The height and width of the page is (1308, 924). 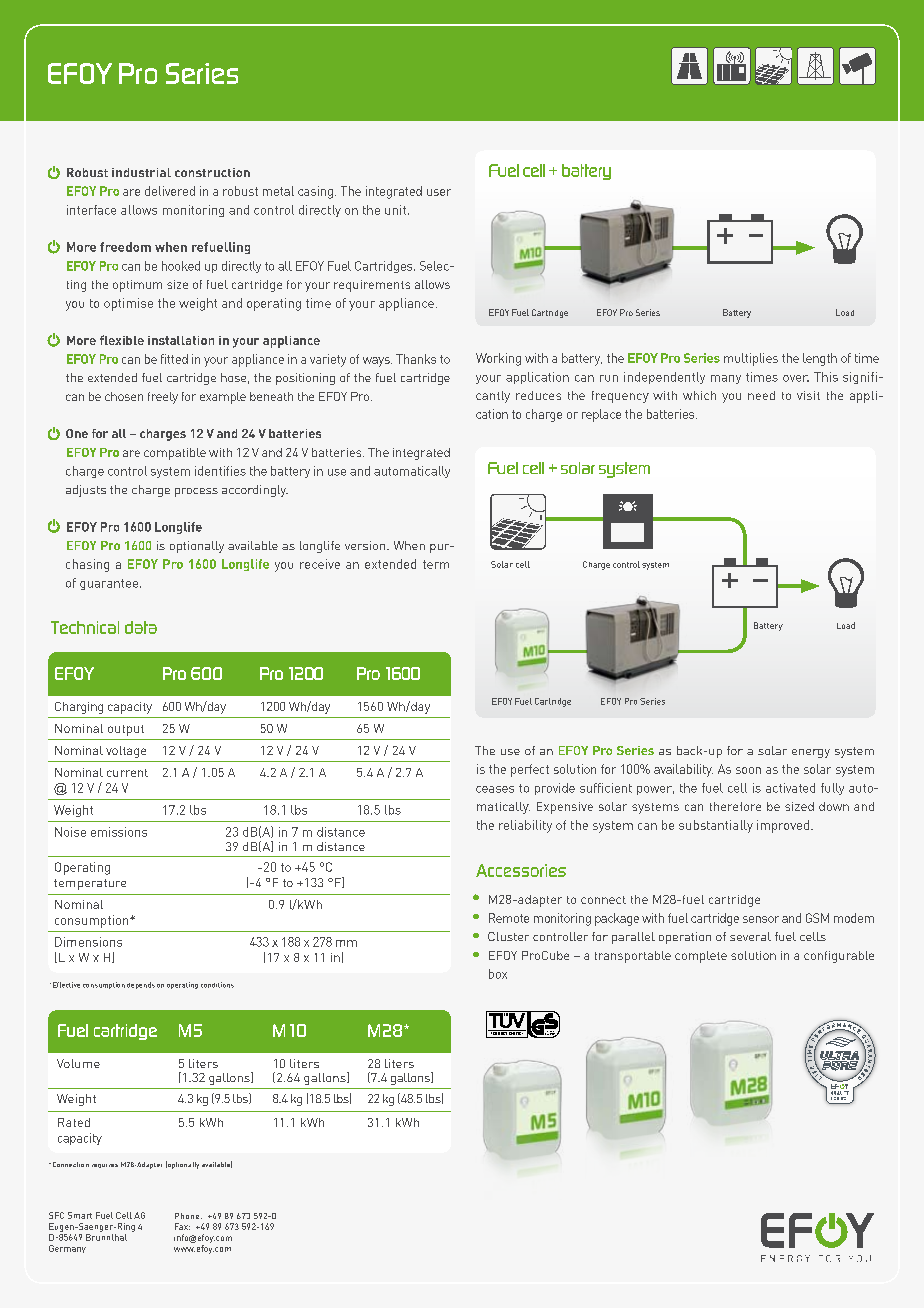 I want to click on improved, so click(x=783, y=826).
